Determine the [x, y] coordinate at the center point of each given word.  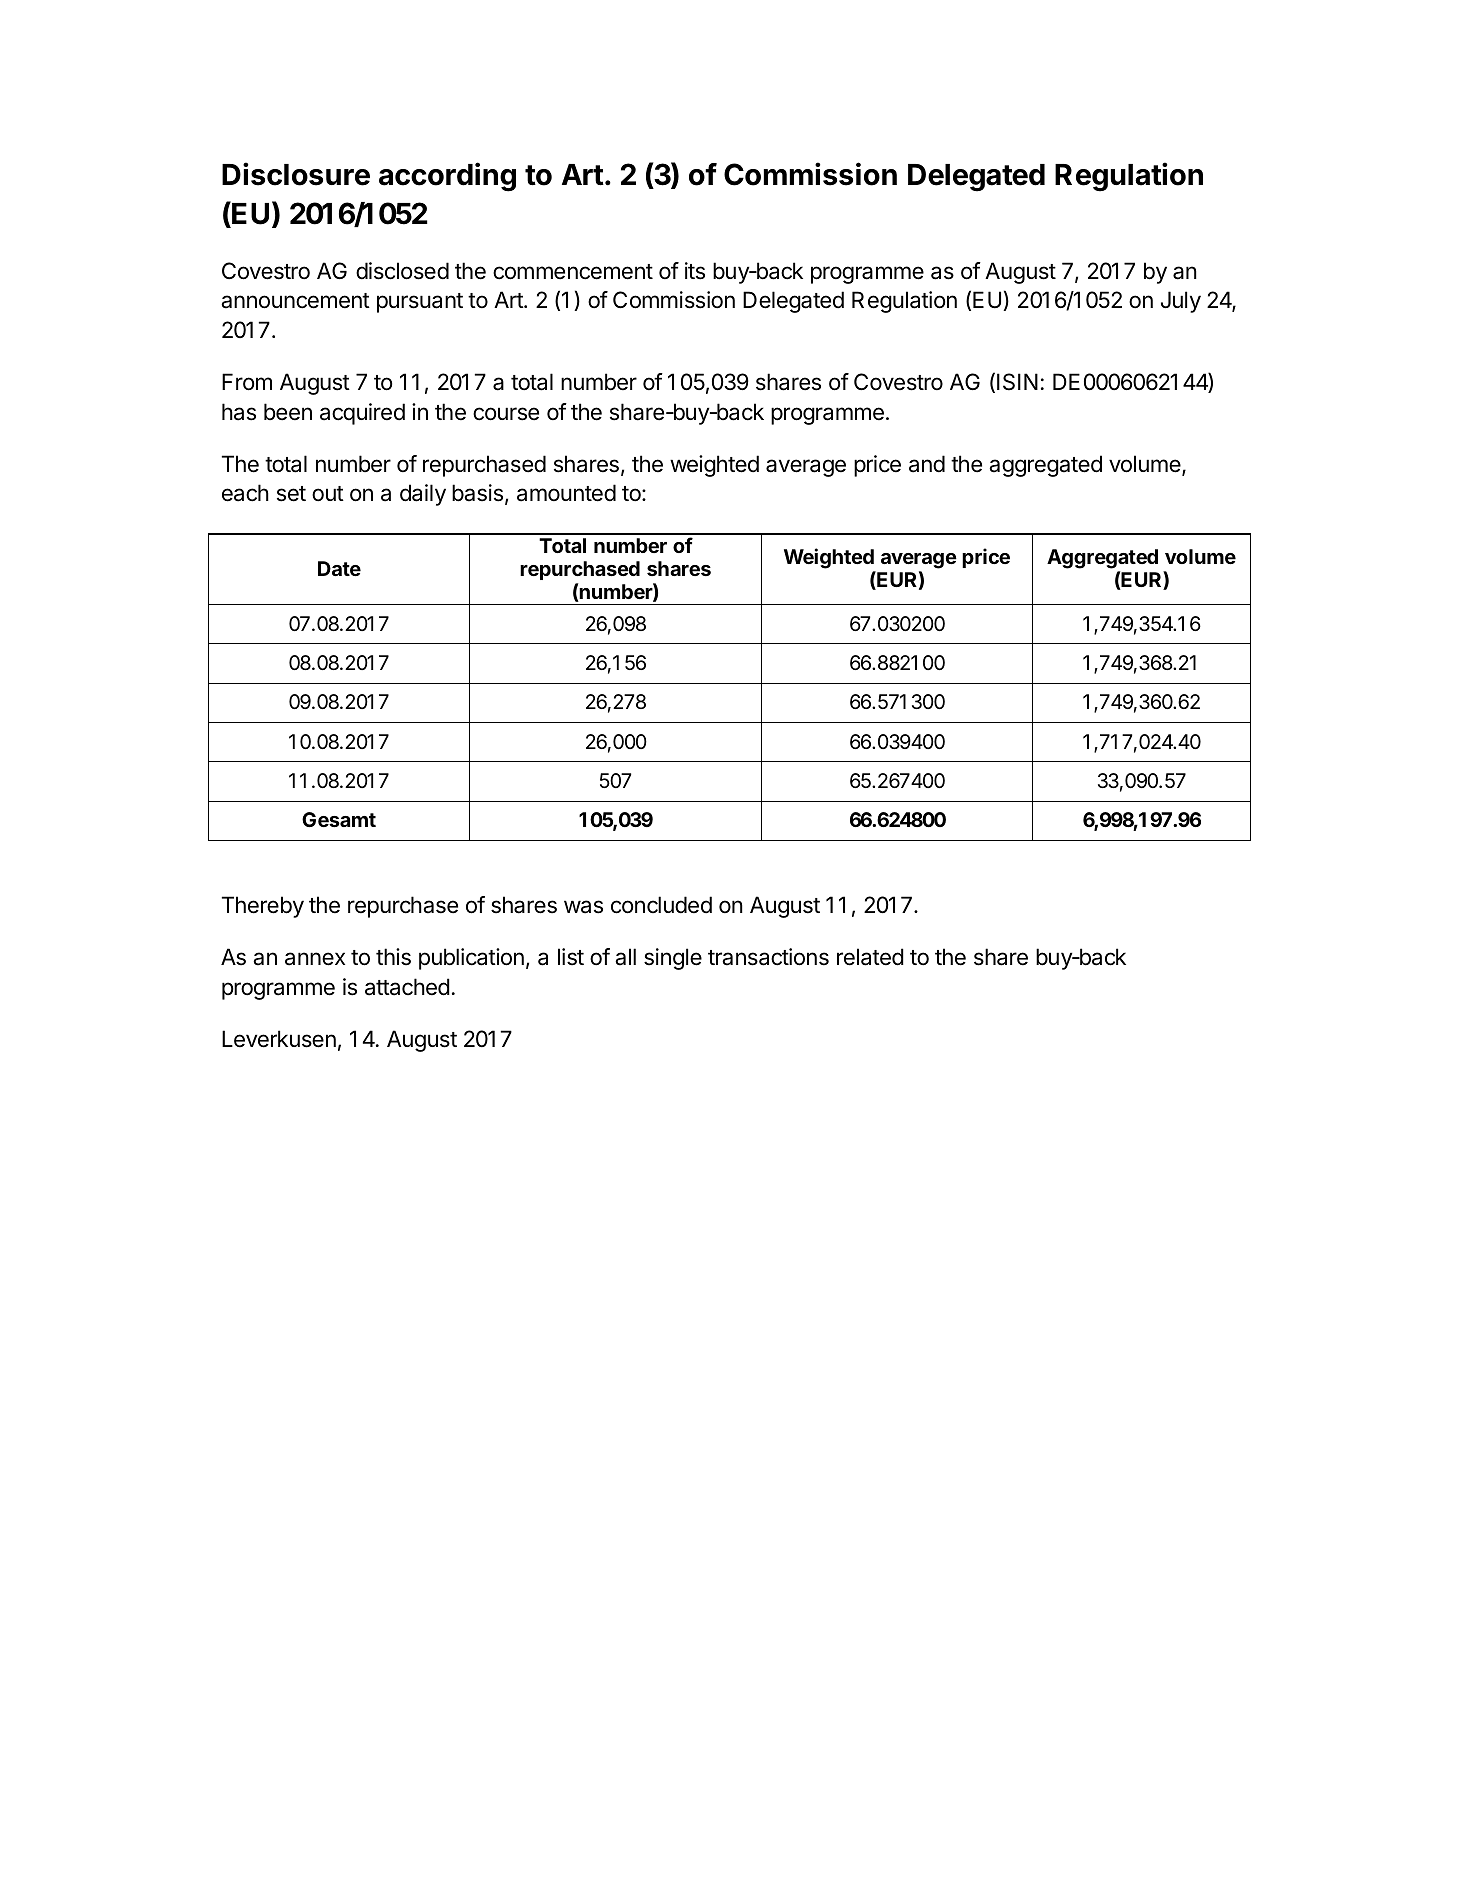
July [1181, 302]
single [673, 959]
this [393, 957]
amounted [566, 493]
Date [339, 568]
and [927, 464]
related [870, 957]
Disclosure [296, 174]
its [695, 271]
